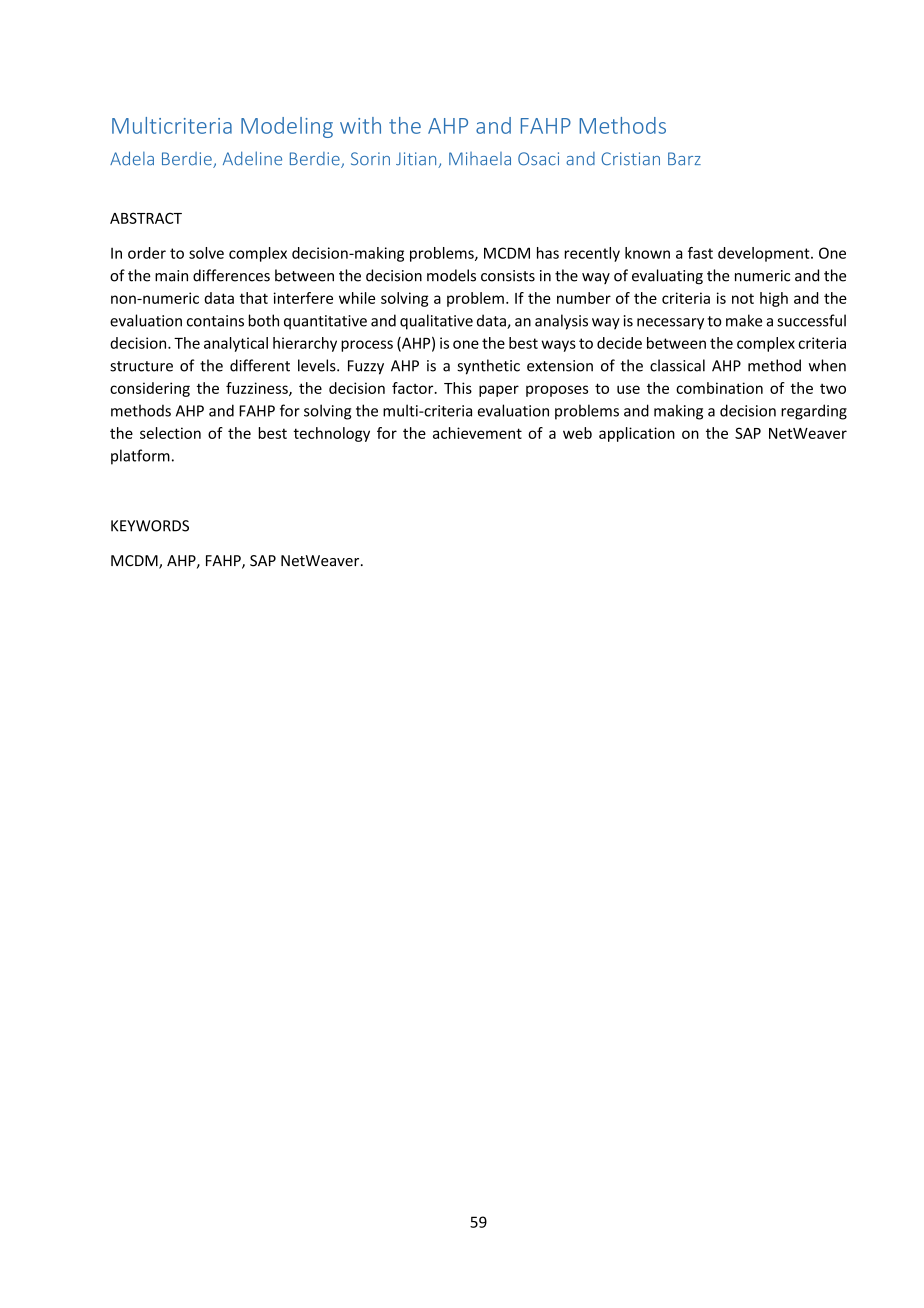 The width and height of the page is (924, 1308). I want to click on qualitative, so click(436, 322).
